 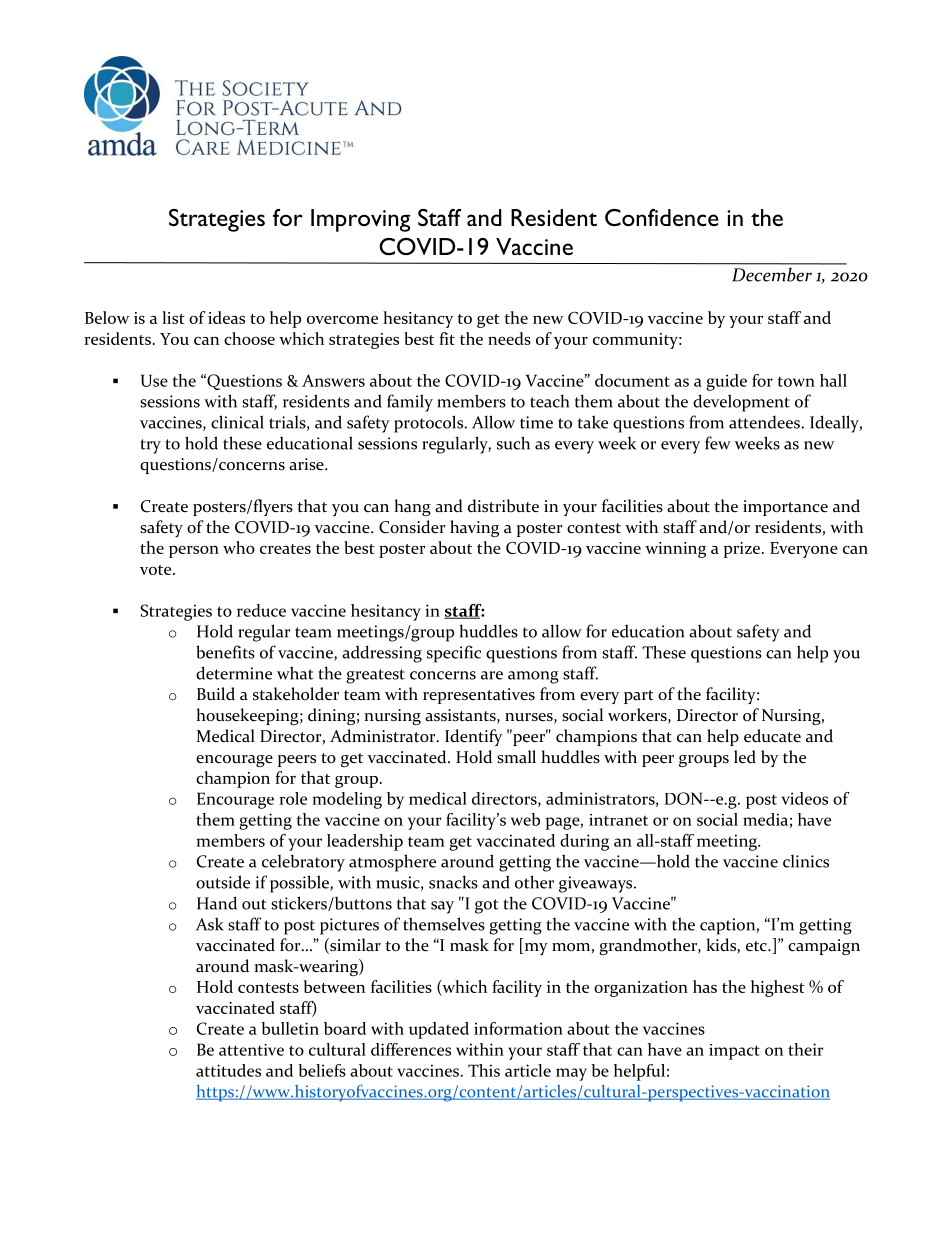 I want to click on outside, so click(x=223, y=882).
